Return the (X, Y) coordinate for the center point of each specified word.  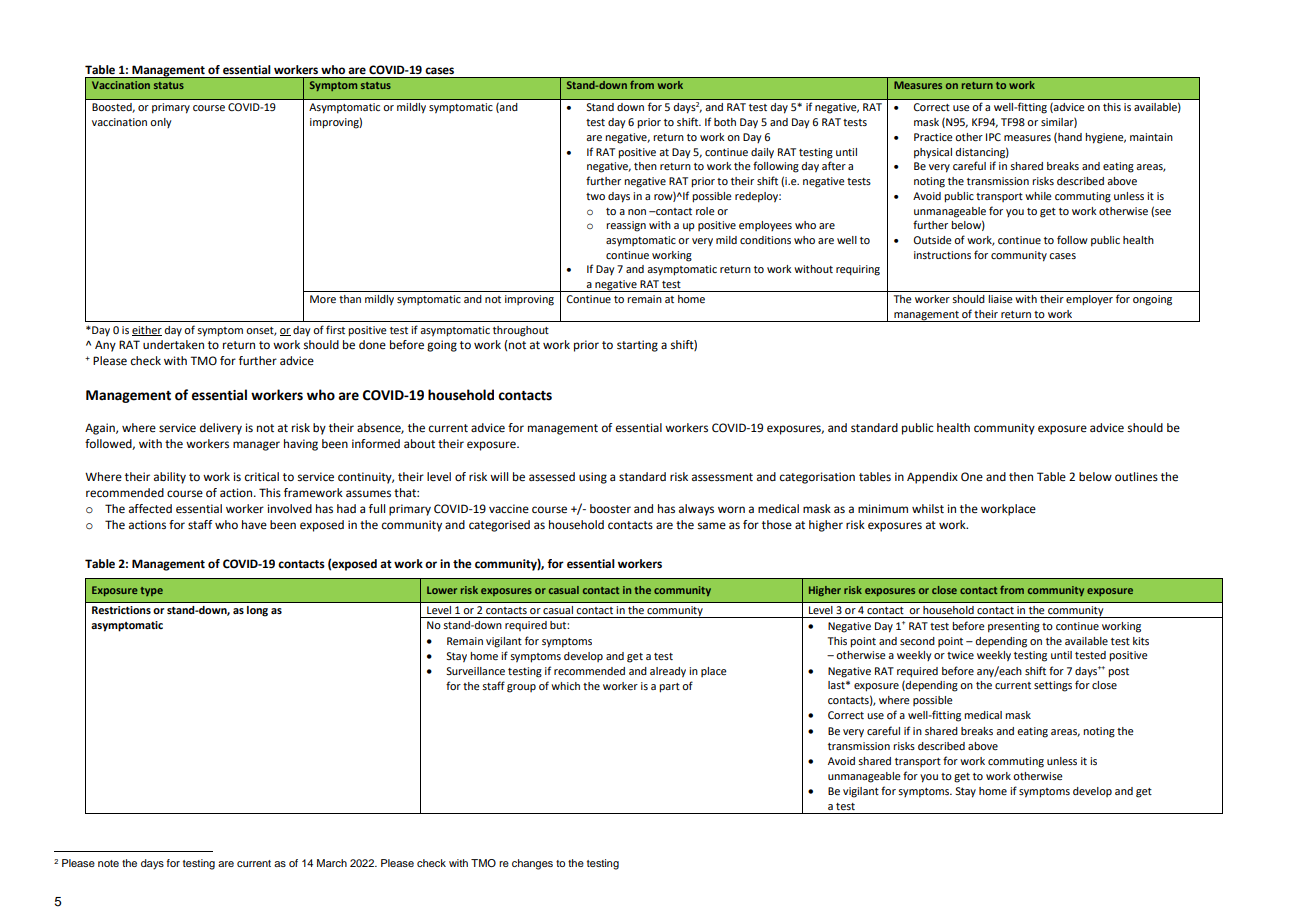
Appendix (932, 478)
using (593, 478)
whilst (928, 509)
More (323, 299)
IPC (993, 137)
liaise (1000, 299)
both (725, 122)
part (669, 688)
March (332, 863)
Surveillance (475, 671)
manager (256, 446)
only (161, 123)
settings (1053, 686)
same (712, 526)
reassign (626, 226)
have (254, 525)
